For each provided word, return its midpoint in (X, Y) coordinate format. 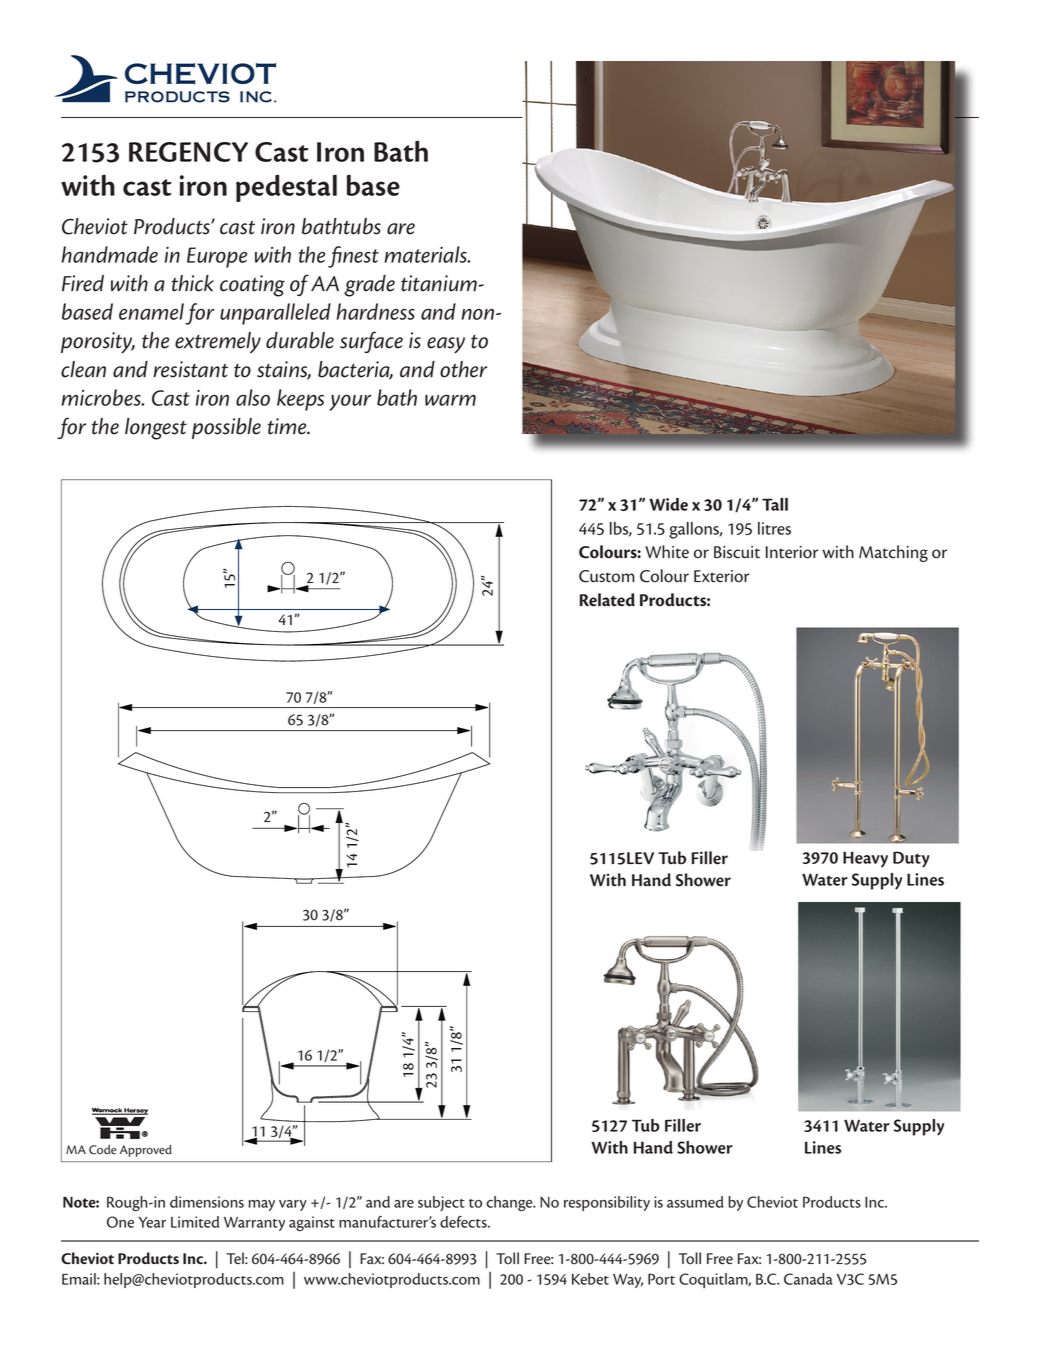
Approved (146, 1151)
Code (102, 1150)
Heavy (865, 859)
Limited (195, 1222)
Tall (775, 504)
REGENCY (188, 152)
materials (426, 254)
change (511, 1204)
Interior (792, 552)
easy (446, 345)
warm (450, 400)
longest (156, 429)
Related (607, 600)
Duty (911, 859)
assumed (695, 1202)
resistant (190, 369)
